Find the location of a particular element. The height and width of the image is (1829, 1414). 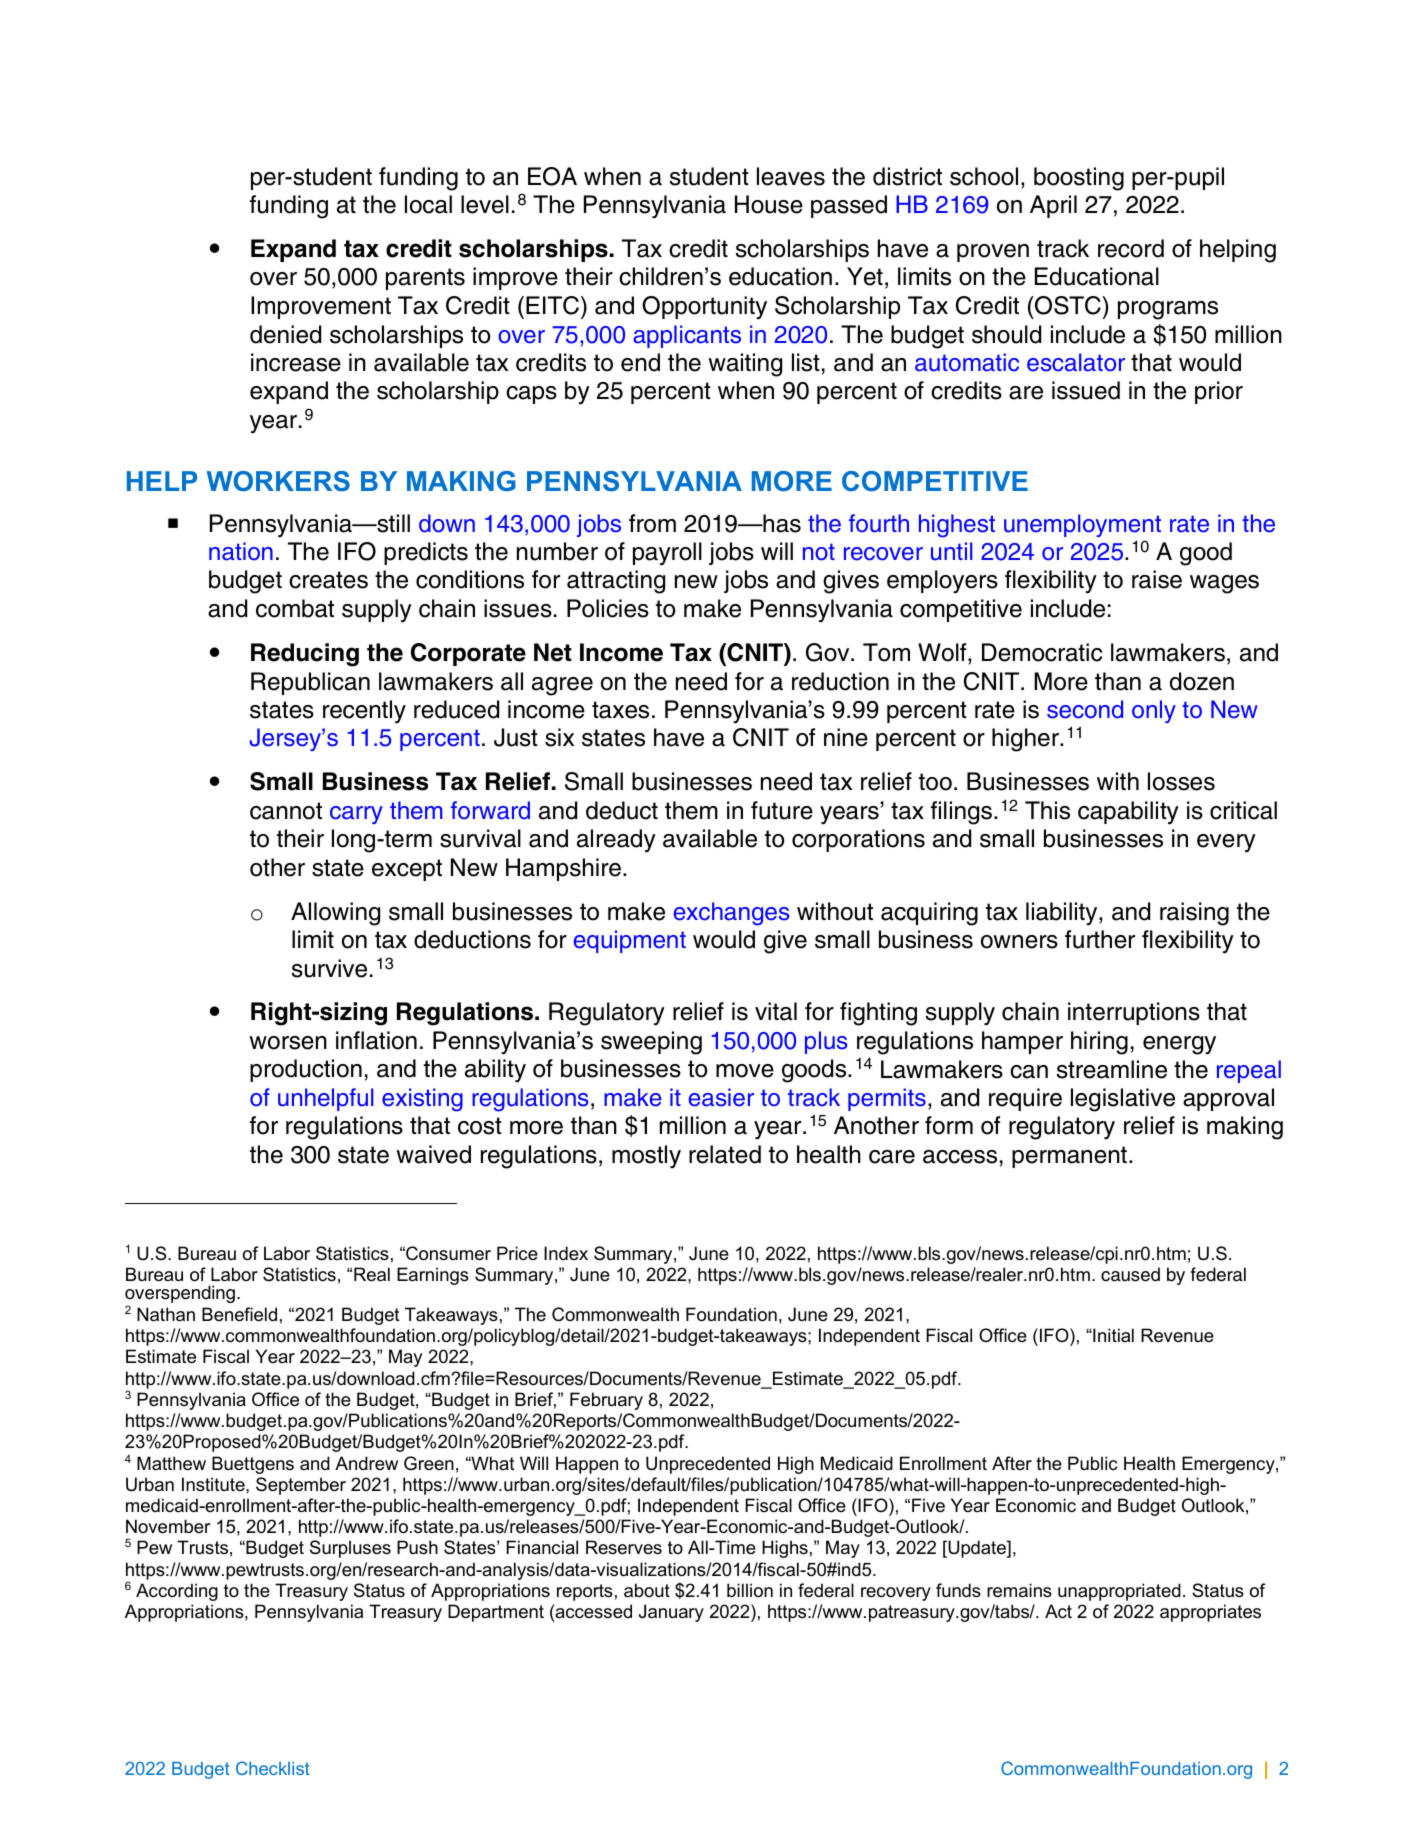

House is located at coordinates (769, 204).
